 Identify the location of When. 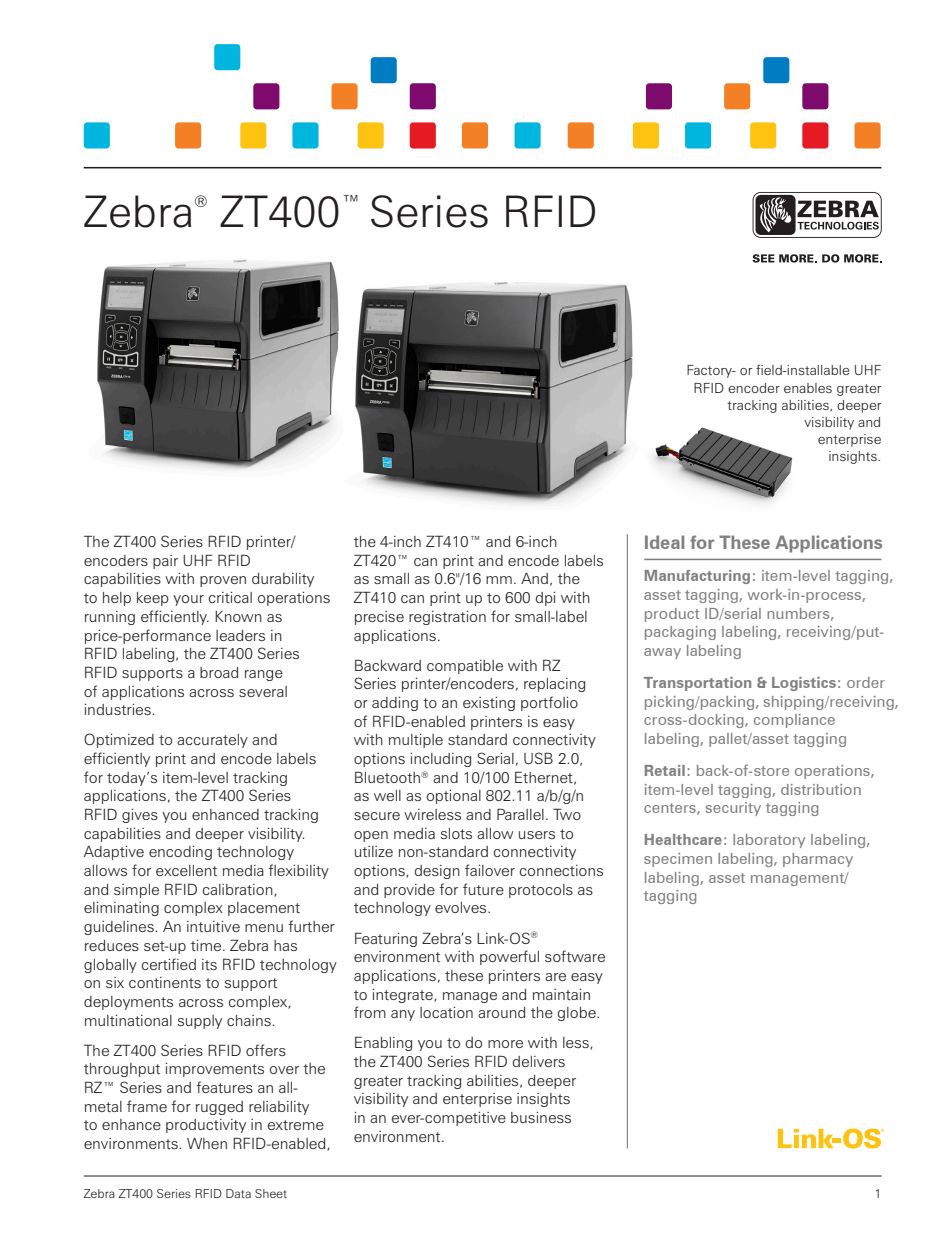
(207, 1143).
